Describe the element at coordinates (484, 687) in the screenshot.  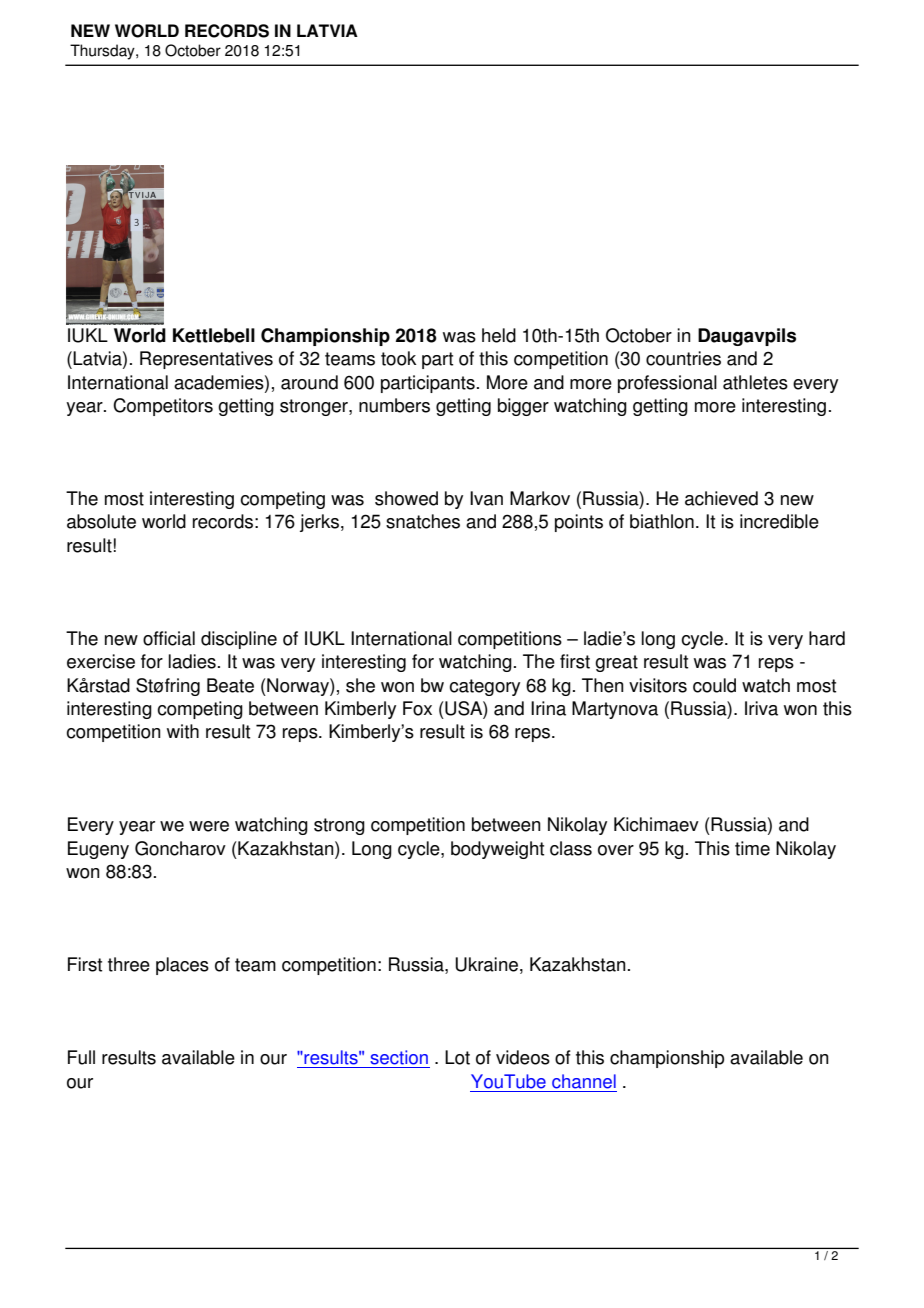
I see `category` at that location.
